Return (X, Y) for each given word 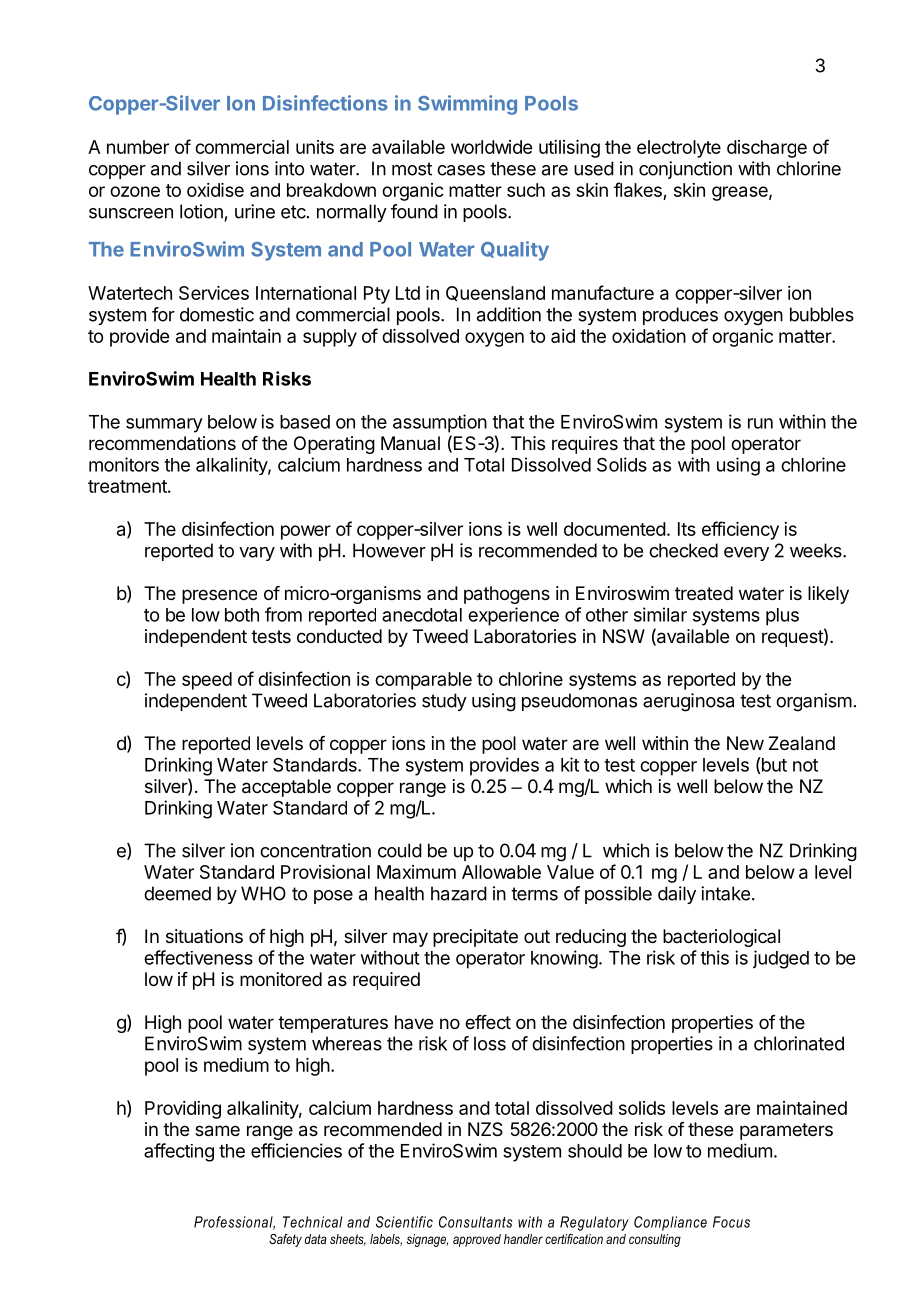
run (760, 423)
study (444, 702)
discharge (767, 149)
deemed (177, 893)
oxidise (215, 190)
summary (164, 425)
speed (207, 681)
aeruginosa (688, 702)
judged (781, 959)
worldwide (491, 147)
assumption (440, 423)
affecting (179, 1152)
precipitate (475, 938)
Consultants (476, 1222)
